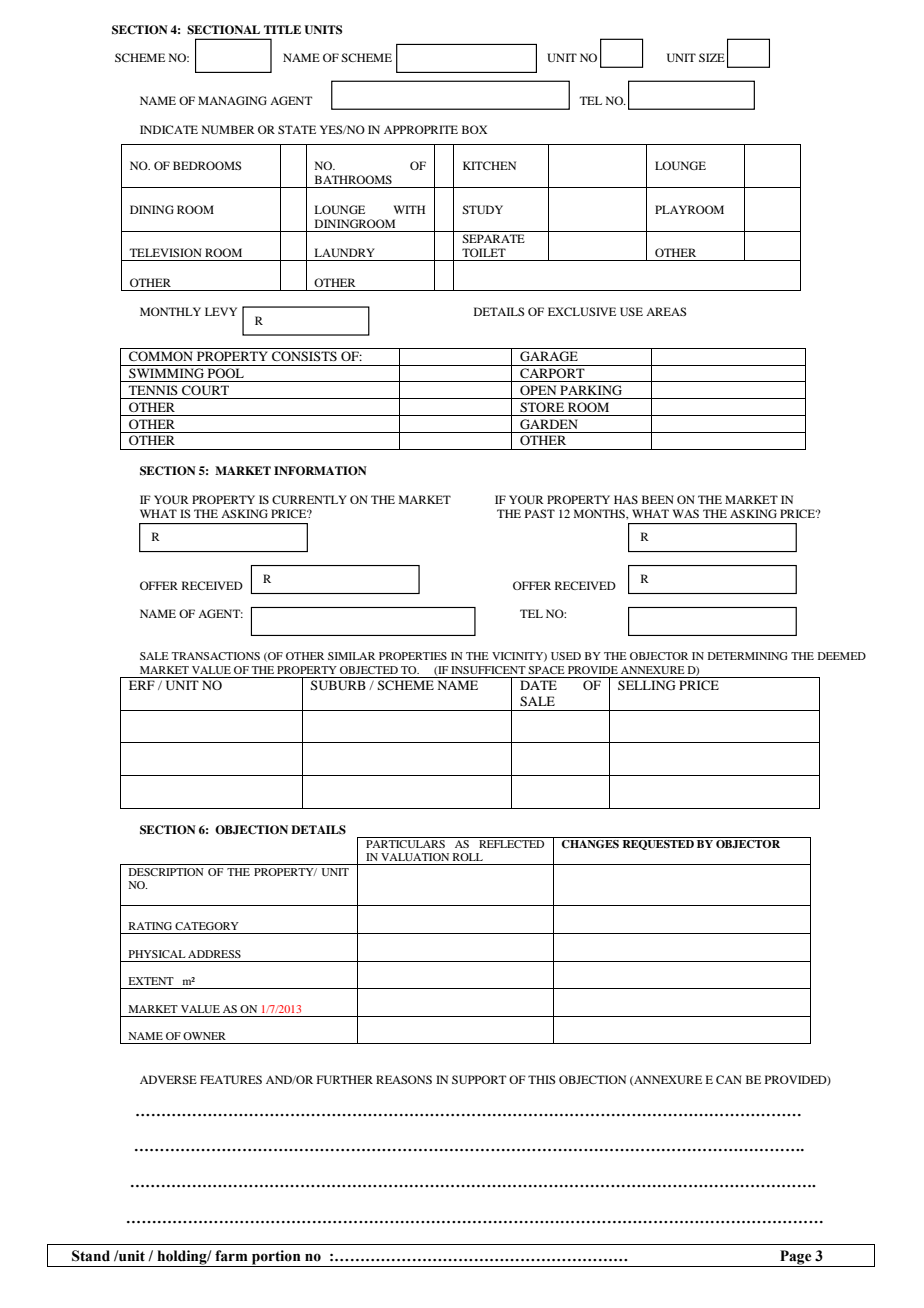  I want to click on MANAGING, so click(232, 100).
